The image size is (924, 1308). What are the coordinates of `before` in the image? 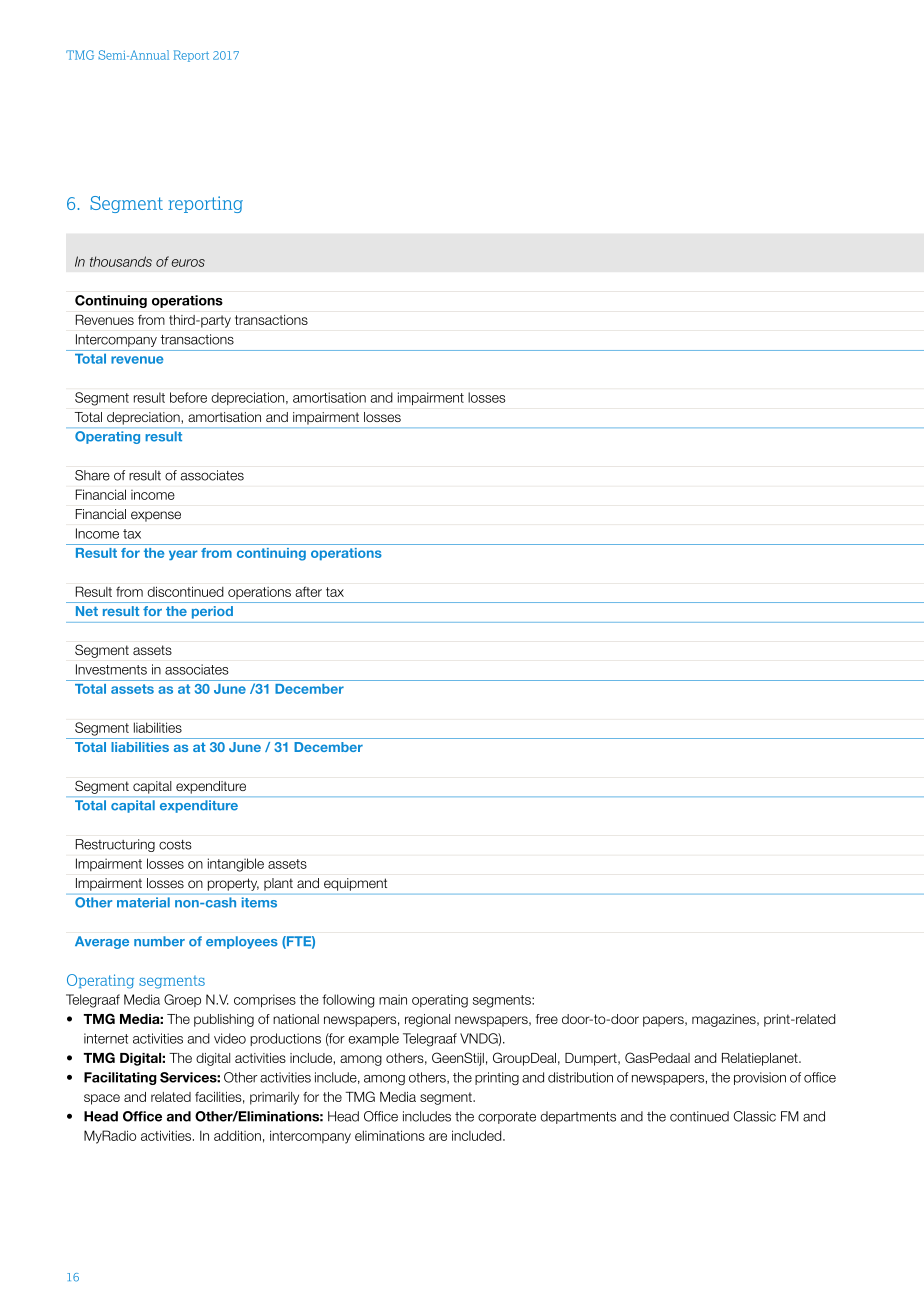 It's located at (188, 397).
